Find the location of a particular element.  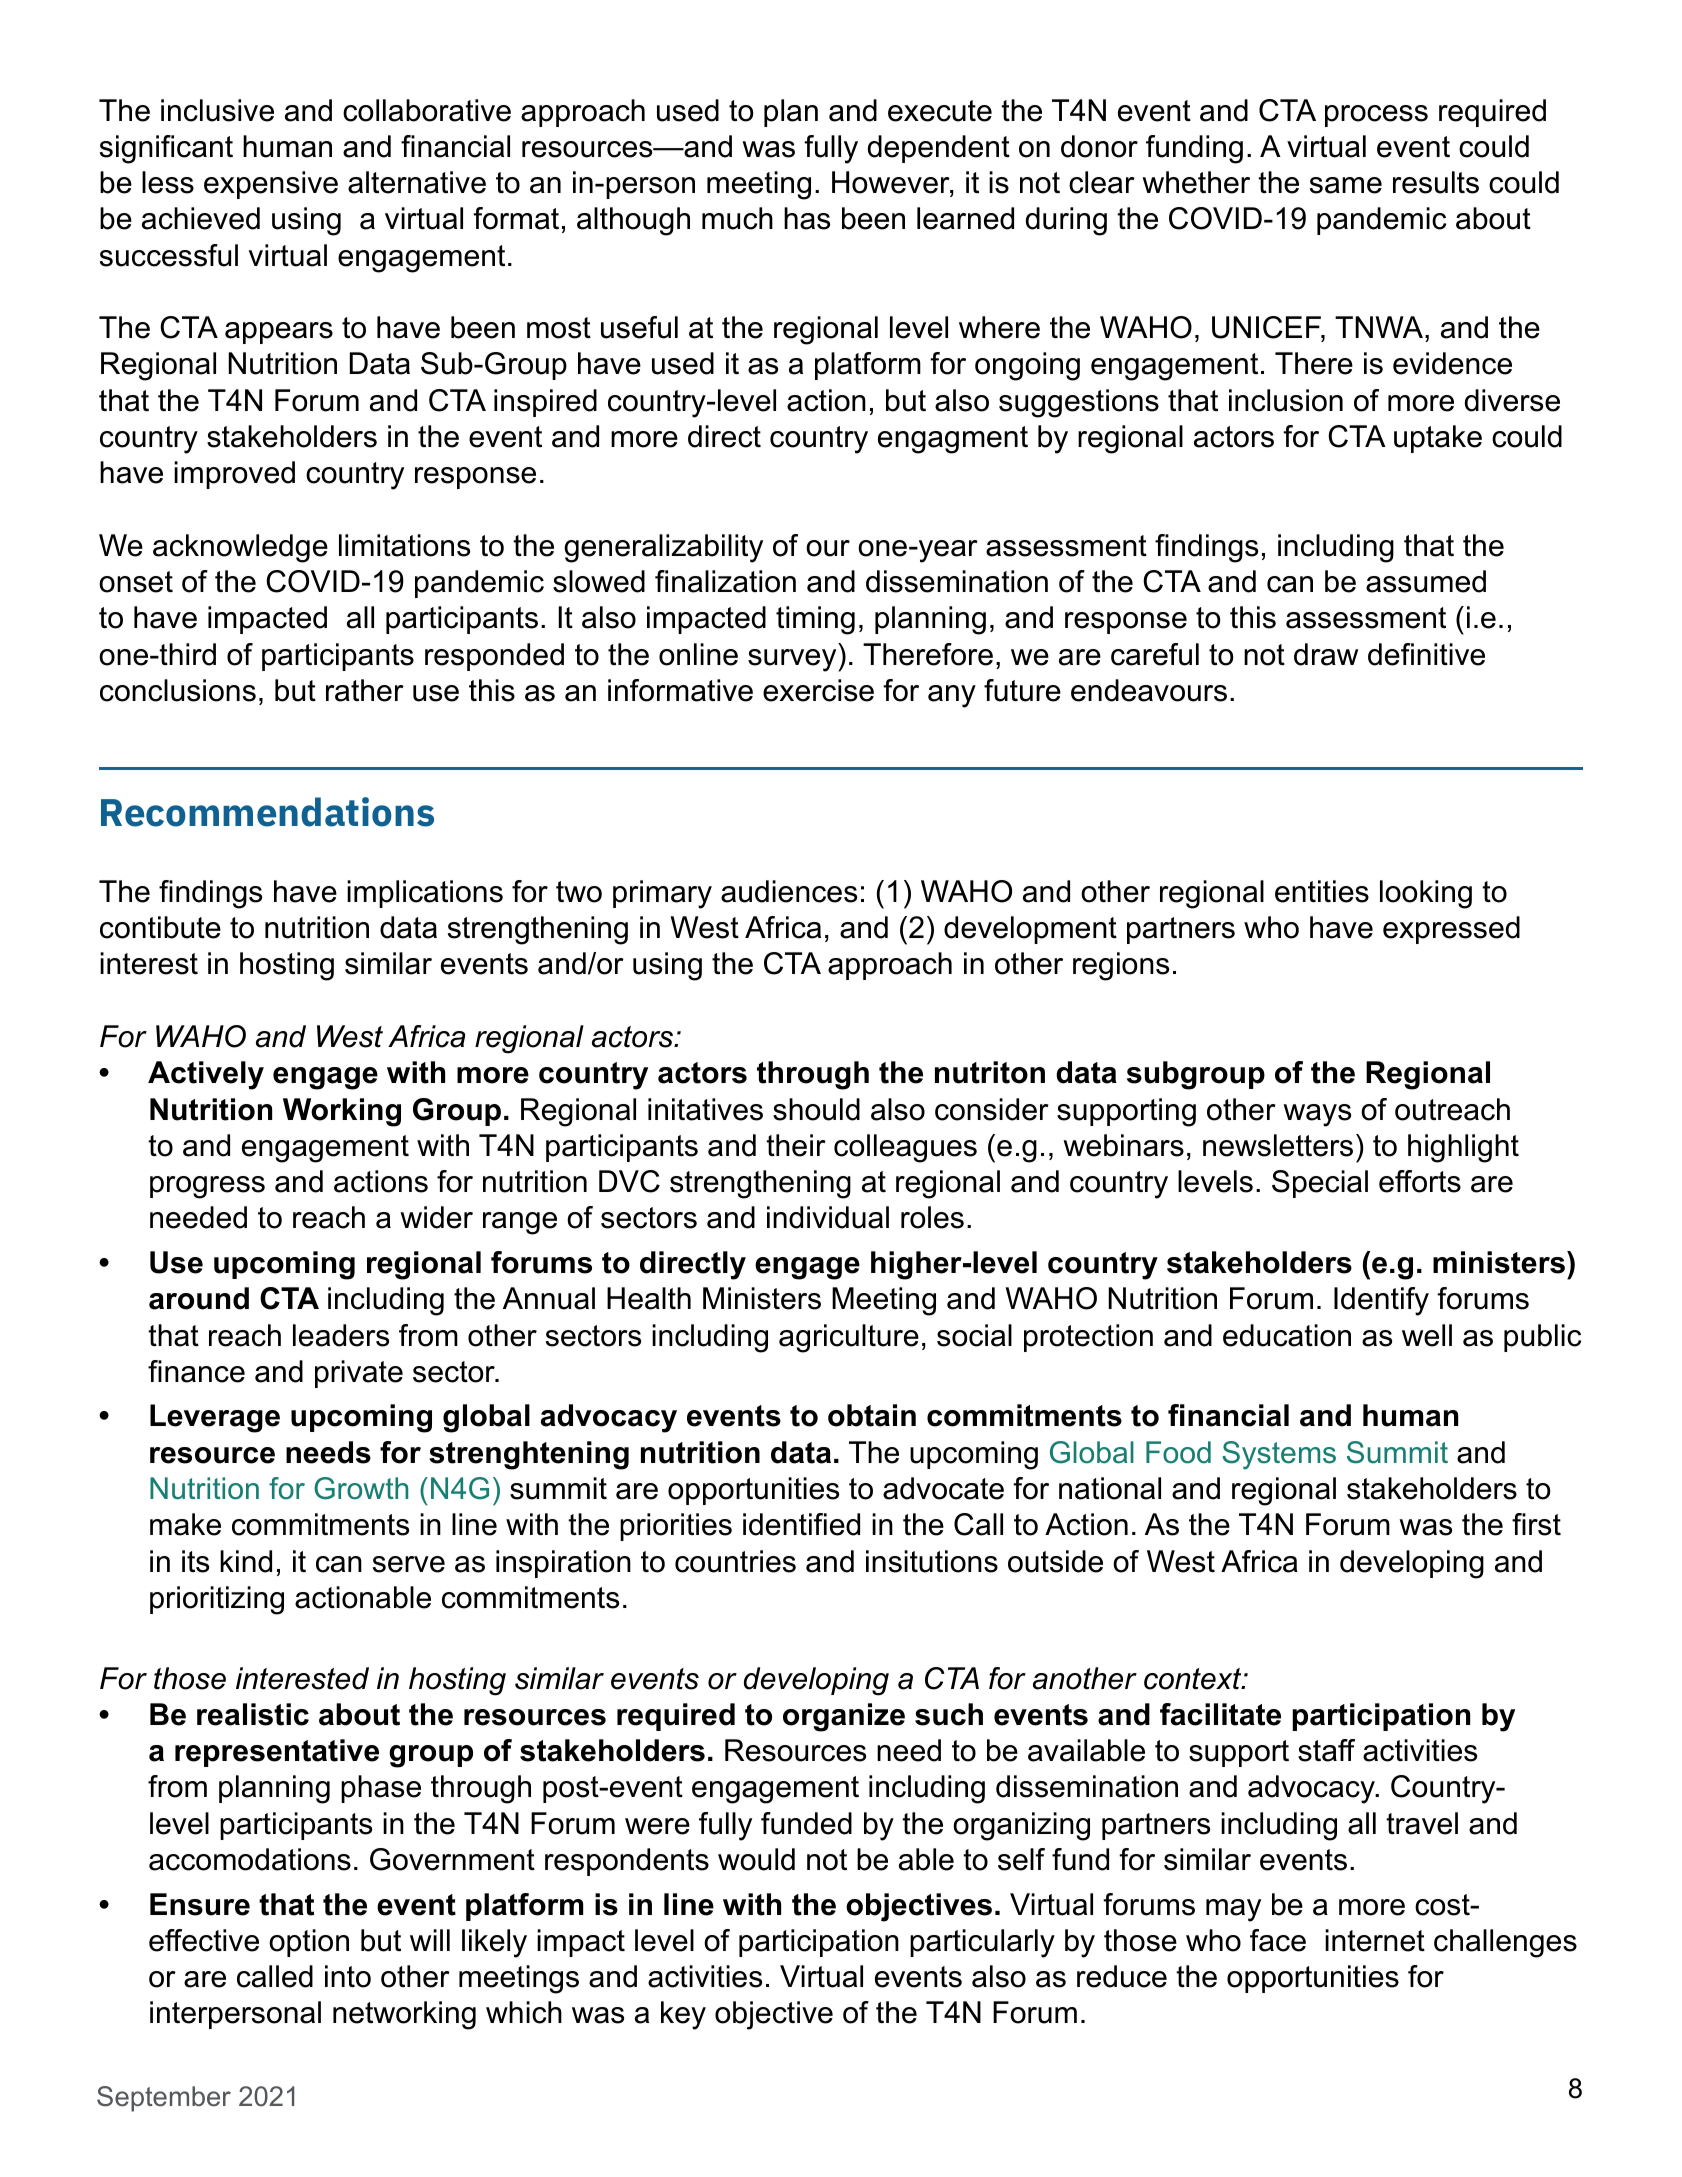

same is located at coordinates (1346, 185).
